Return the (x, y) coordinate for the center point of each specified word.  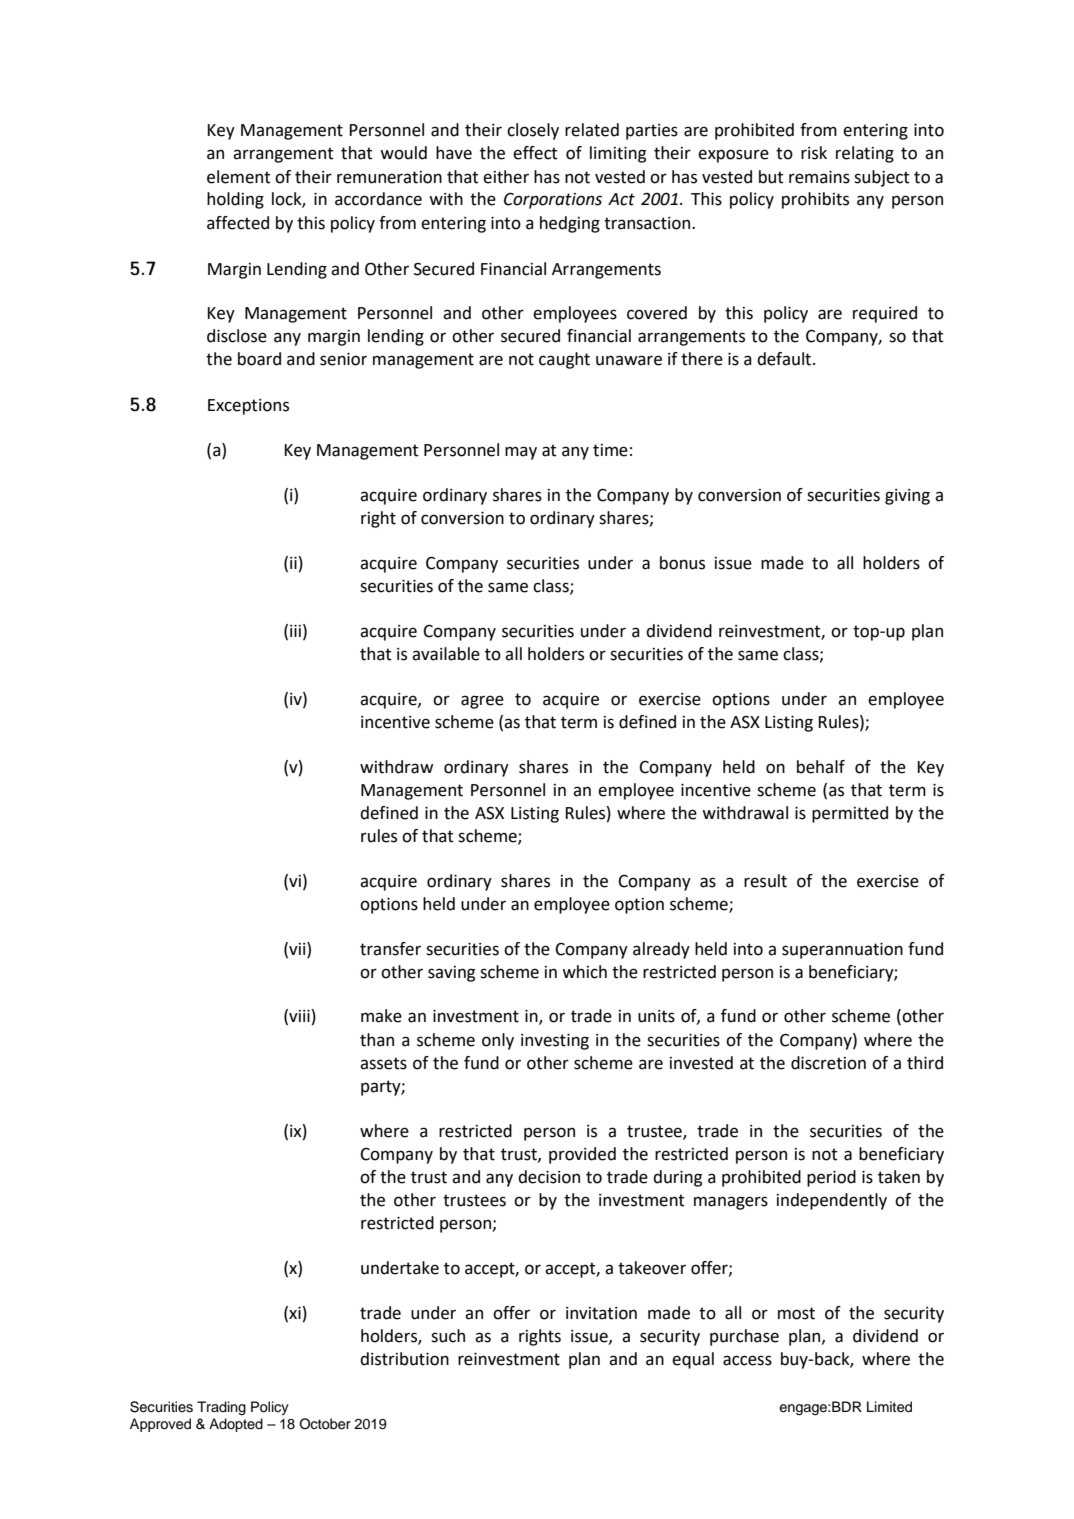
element (239, 177)
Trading (221, 1408)
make (381, 1016)
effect (535, 153)
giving (907, 497)
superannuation (842, 951)
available (446, 654)
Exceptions (248, 407)
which (584, 972)
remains (819, 177)
